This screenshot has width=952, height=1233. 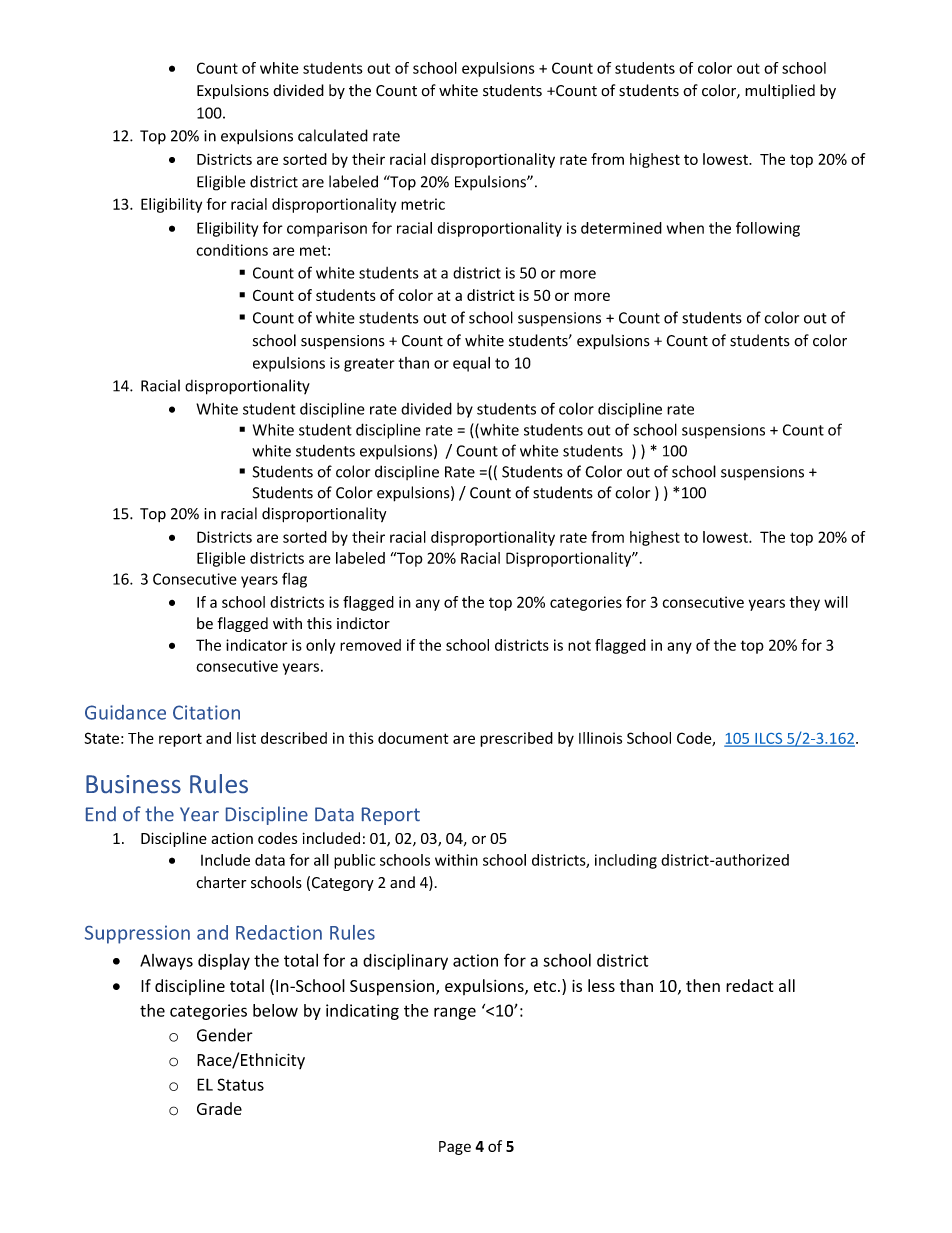 What do you see at coordinates (257, 645) in the screenshot?
I see `indicator` at bounding box center [257, 645].
